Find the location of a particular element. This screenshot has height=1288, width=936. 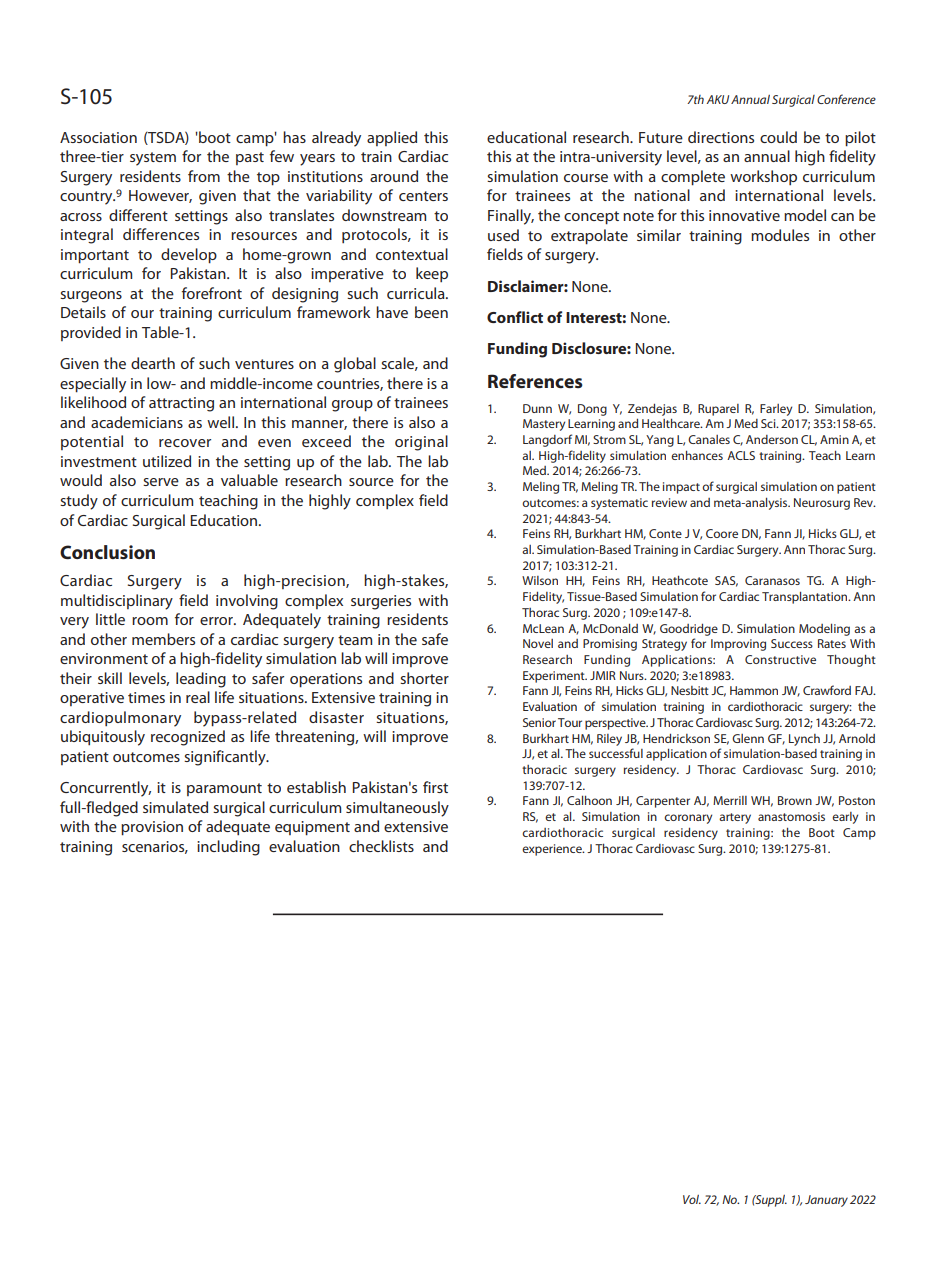

members is located at coordinates (163, 639).
